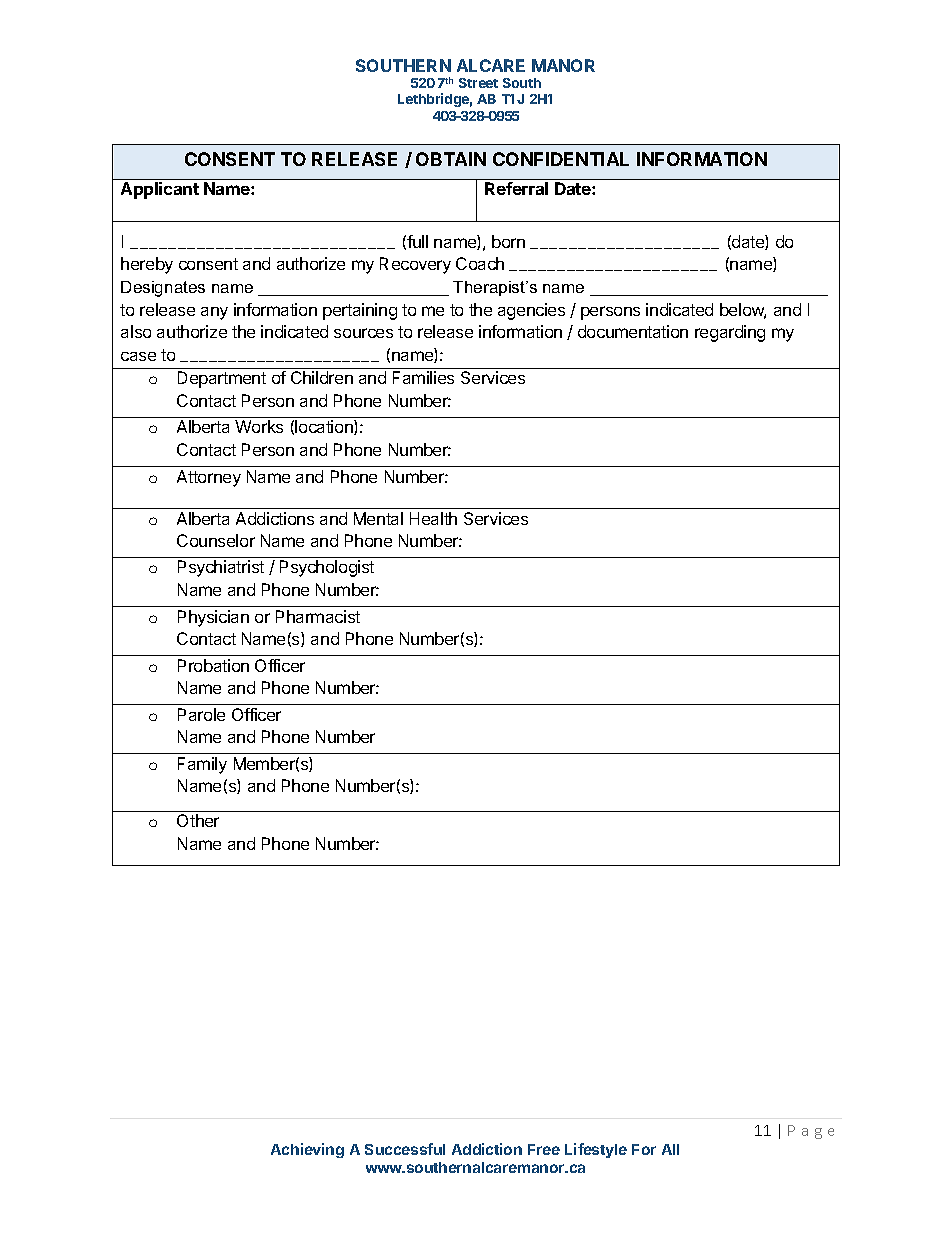  What do you see at coordinates (670, 1149) in the screenshot?
I see `All` at bounding box center [670, 1149].
